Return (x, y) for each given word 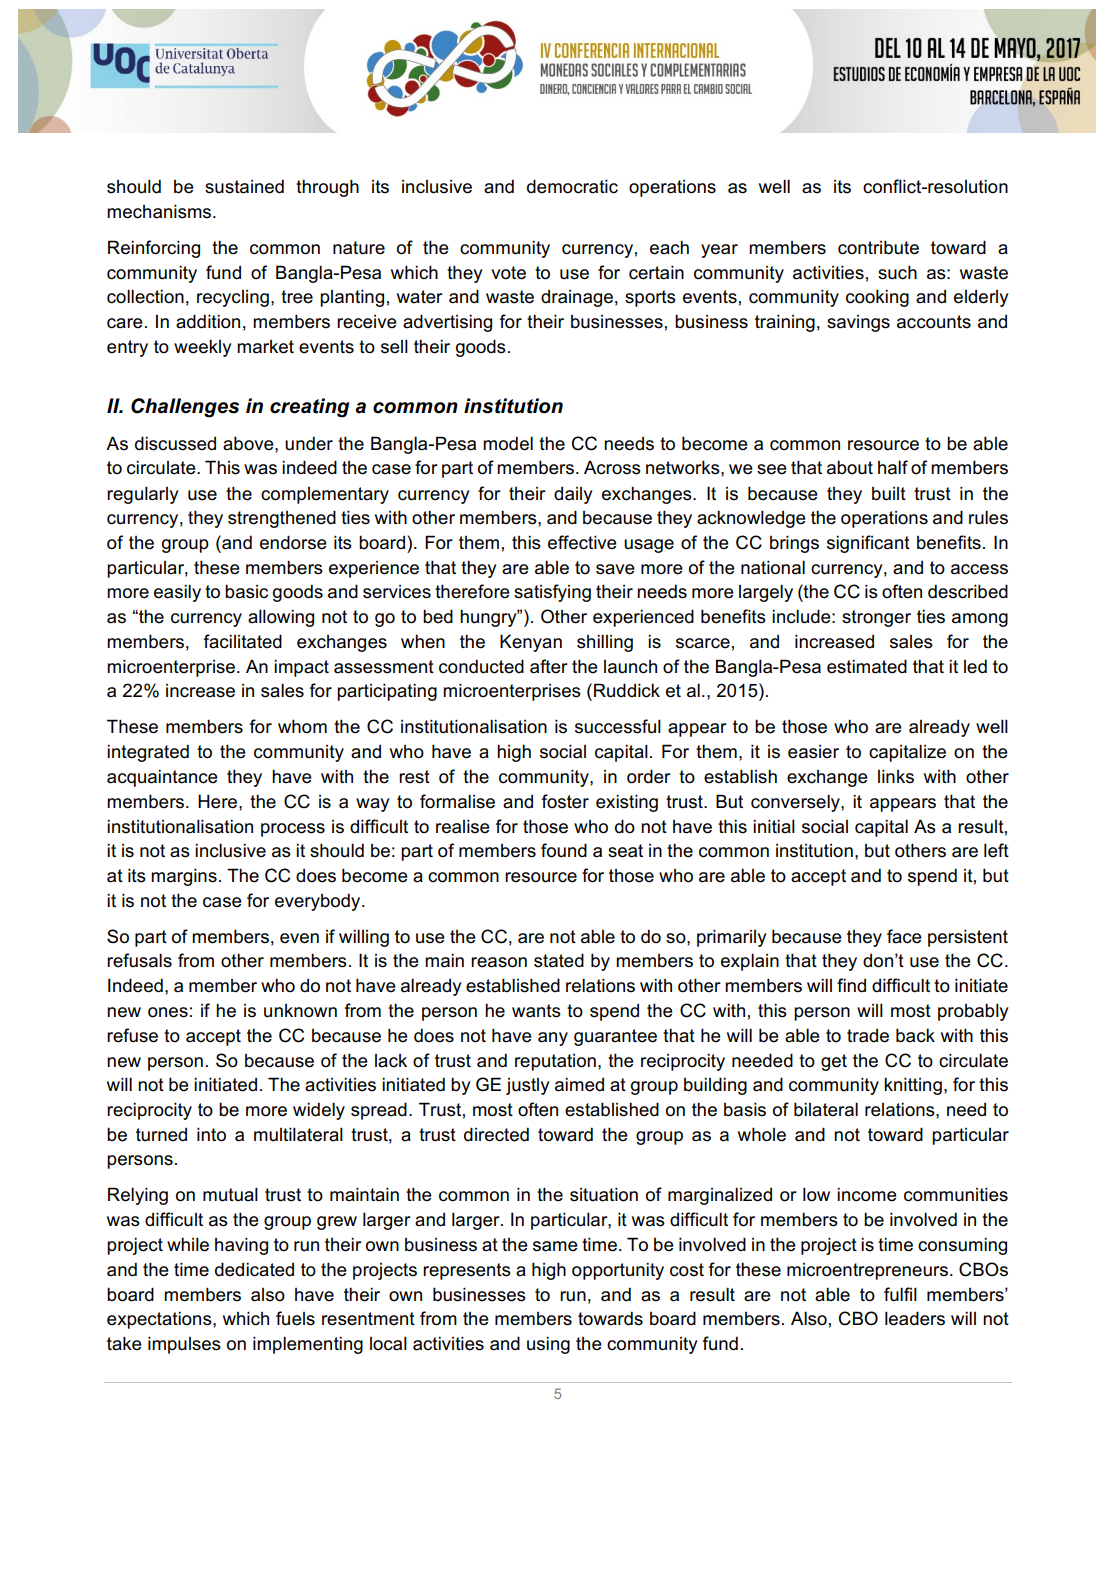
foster (565, 801)
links (896, 776)
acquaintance (162, 778)
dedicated (254, 1269)
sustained (244, 186)
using (548, 1345)
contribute (878, 247)
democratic (572, 186)
